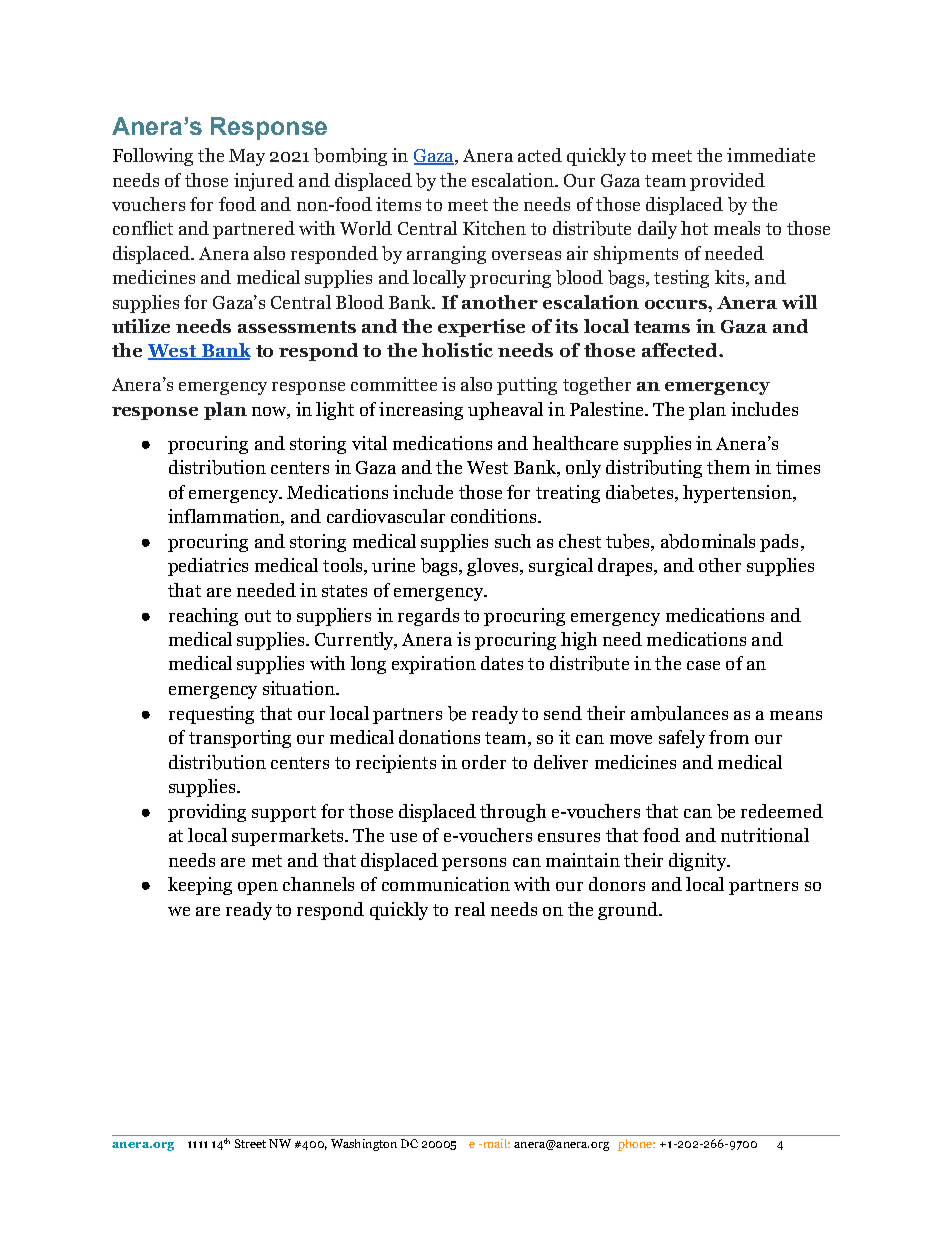 The height and width of the document is (1233, 952). Describe the element at coordinates (728, 467) in the document. I see `them` at that location.
